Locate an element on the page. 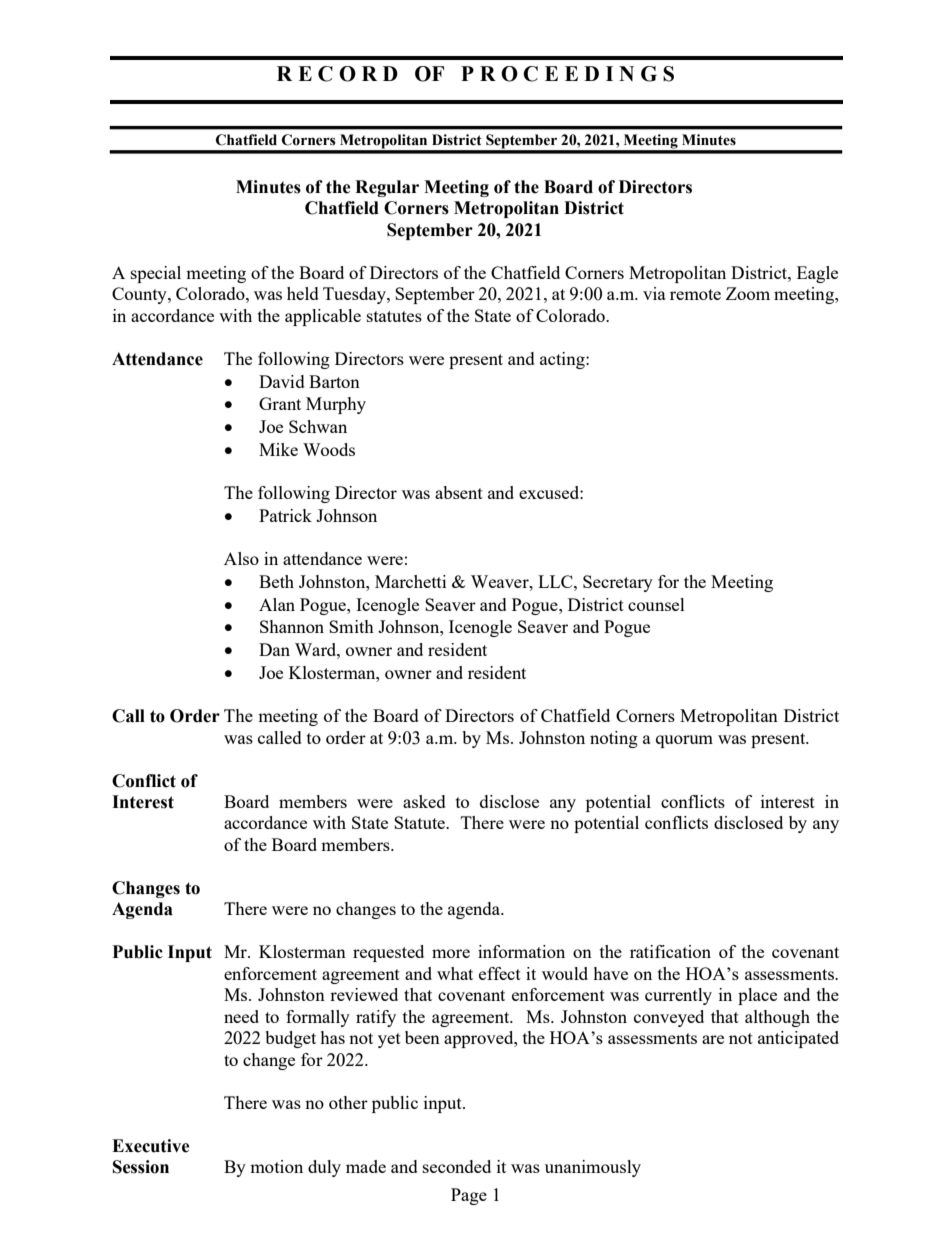 The width and height of the image is (952, 1233). Shannon is located at coordinates (292, 626).
